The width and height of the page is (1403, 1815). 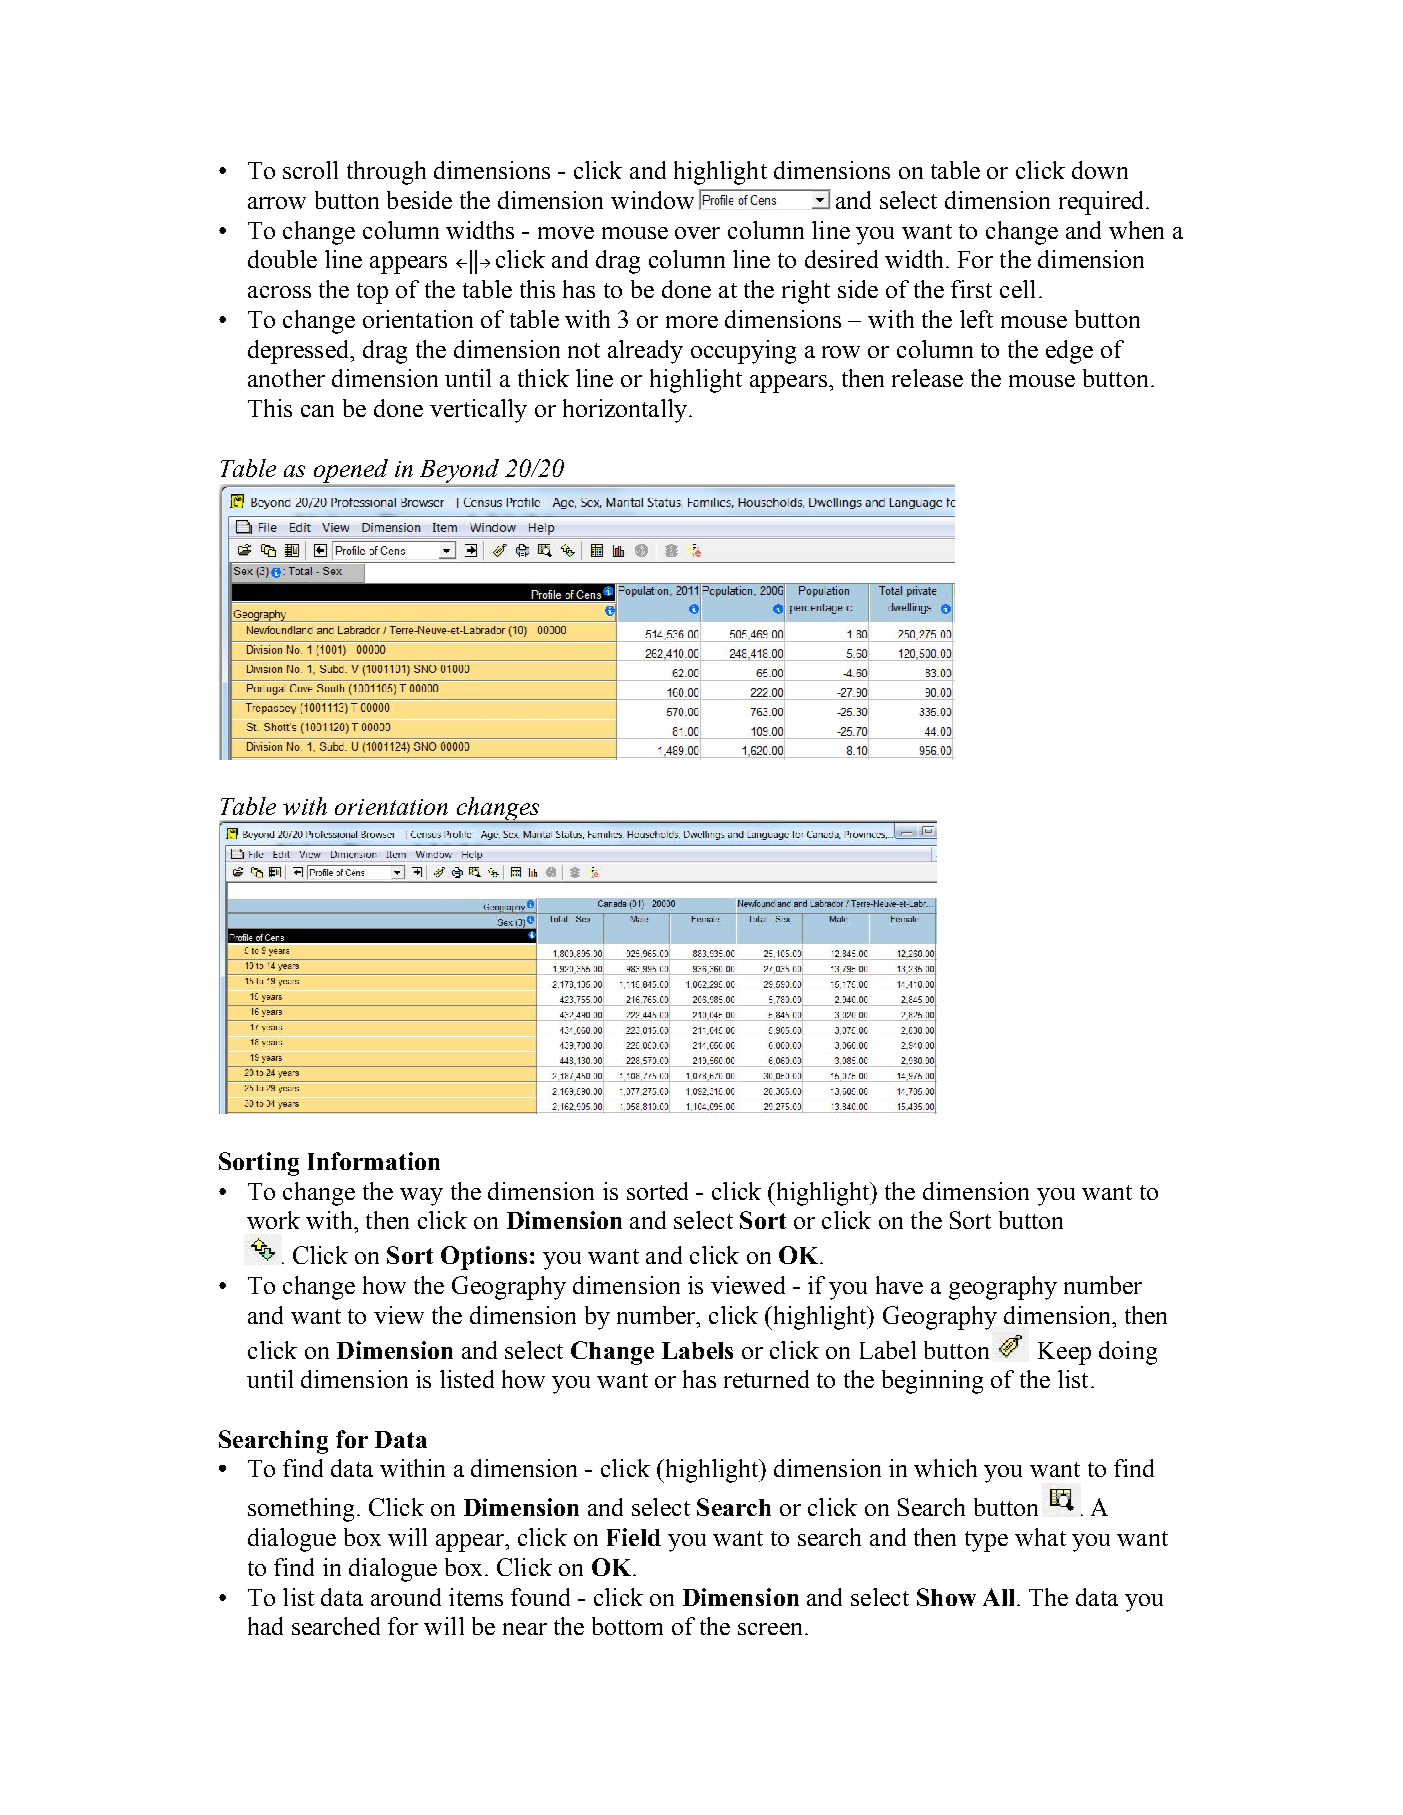 I want to click on over, so click(x=697, y=233).
